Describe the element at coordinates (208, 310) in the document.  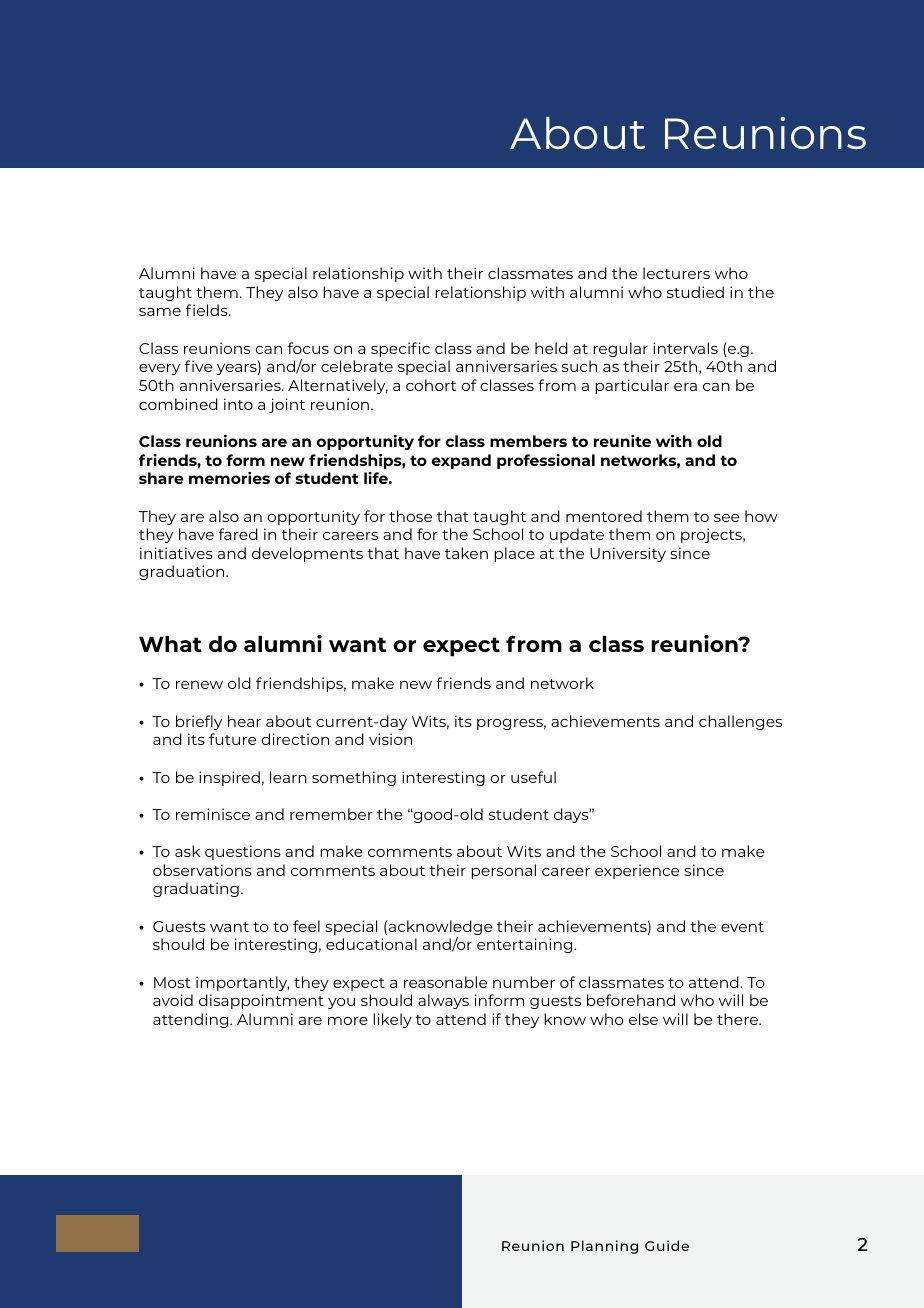
I see `fields` at that location.
